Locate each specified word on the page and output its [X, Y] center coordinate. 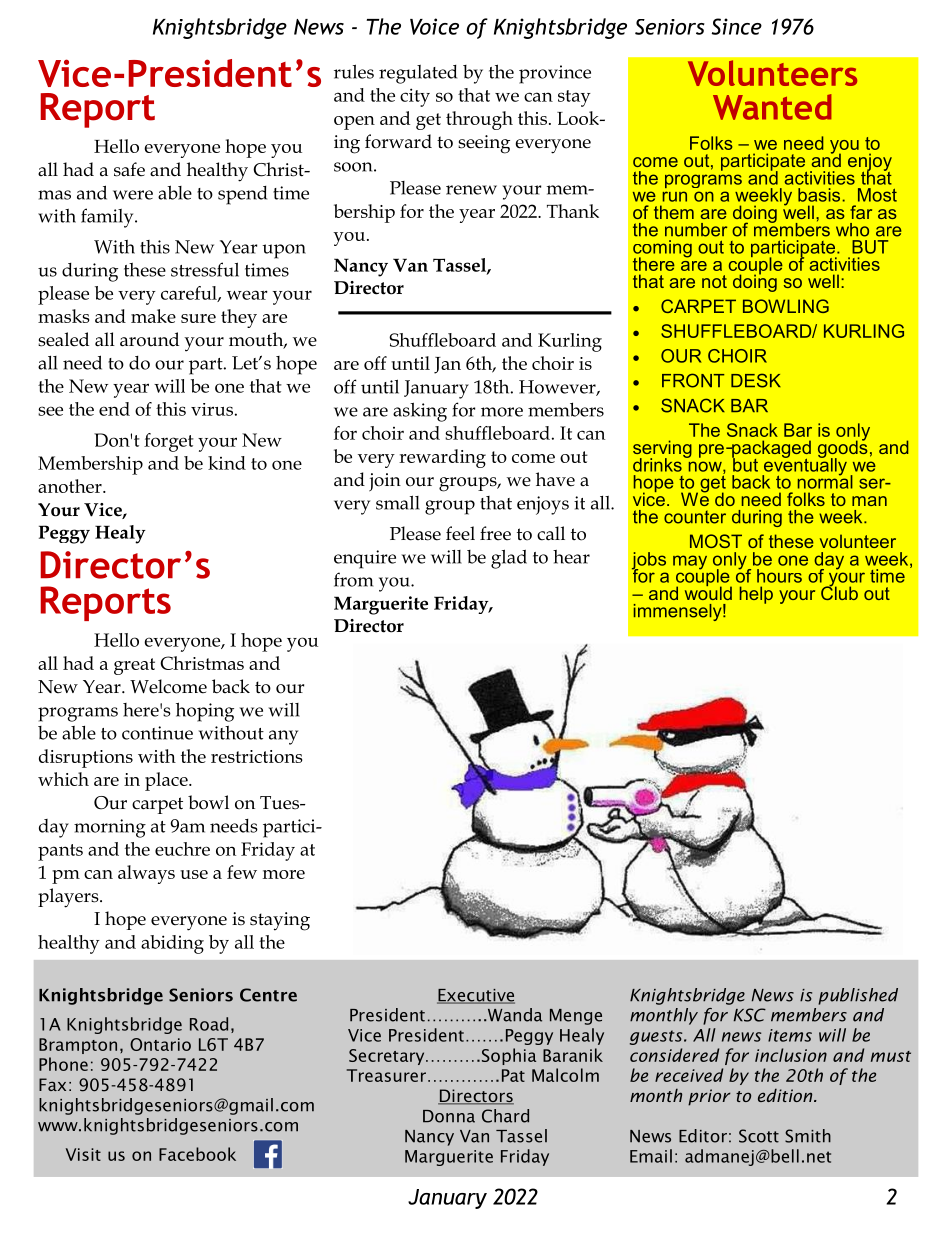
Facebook [197, 1154]
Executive [476, 996]
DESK [756, 380]
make [153, 316]
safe [129, 169]
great [134, 666]
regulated [418, 74]
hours [779, 576]
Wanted [772, 107]
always [146, 874]
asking [420, 412]
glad [509, 559]
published [858, 996]
